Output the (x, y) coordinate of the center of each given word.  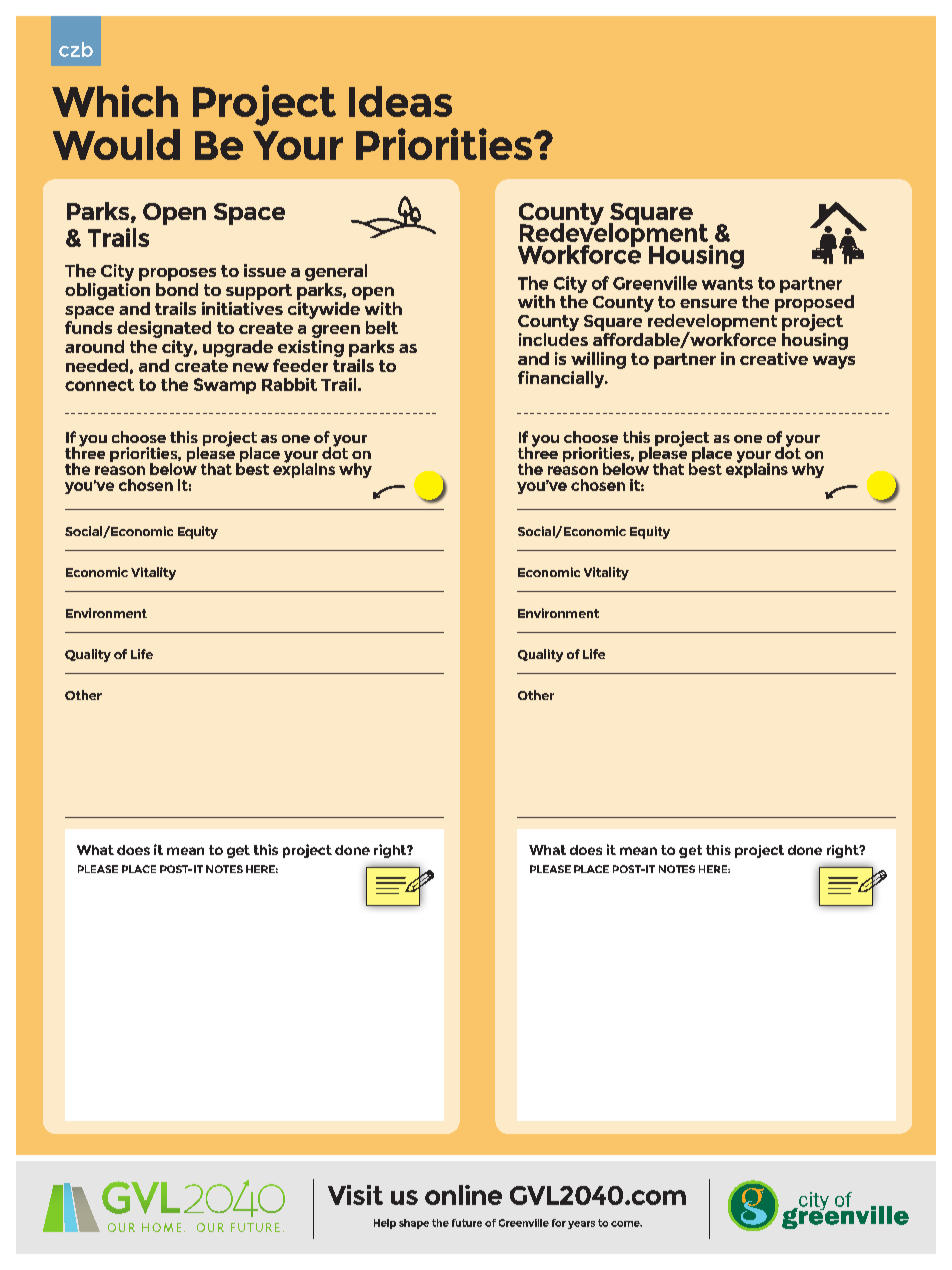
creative (774, 358)
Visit (355, 1195)
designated (164, 329)
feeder (300, 365)
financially (562, 379)
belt (382, 327)
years (581, 1225)
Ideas (400, 101)
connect (99, 385)
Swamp (225, 386)
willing (598, 360)
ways (834, 362)
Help (385, 1224)
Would (116, 144)
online (463, 1195)
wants (727, 283)
